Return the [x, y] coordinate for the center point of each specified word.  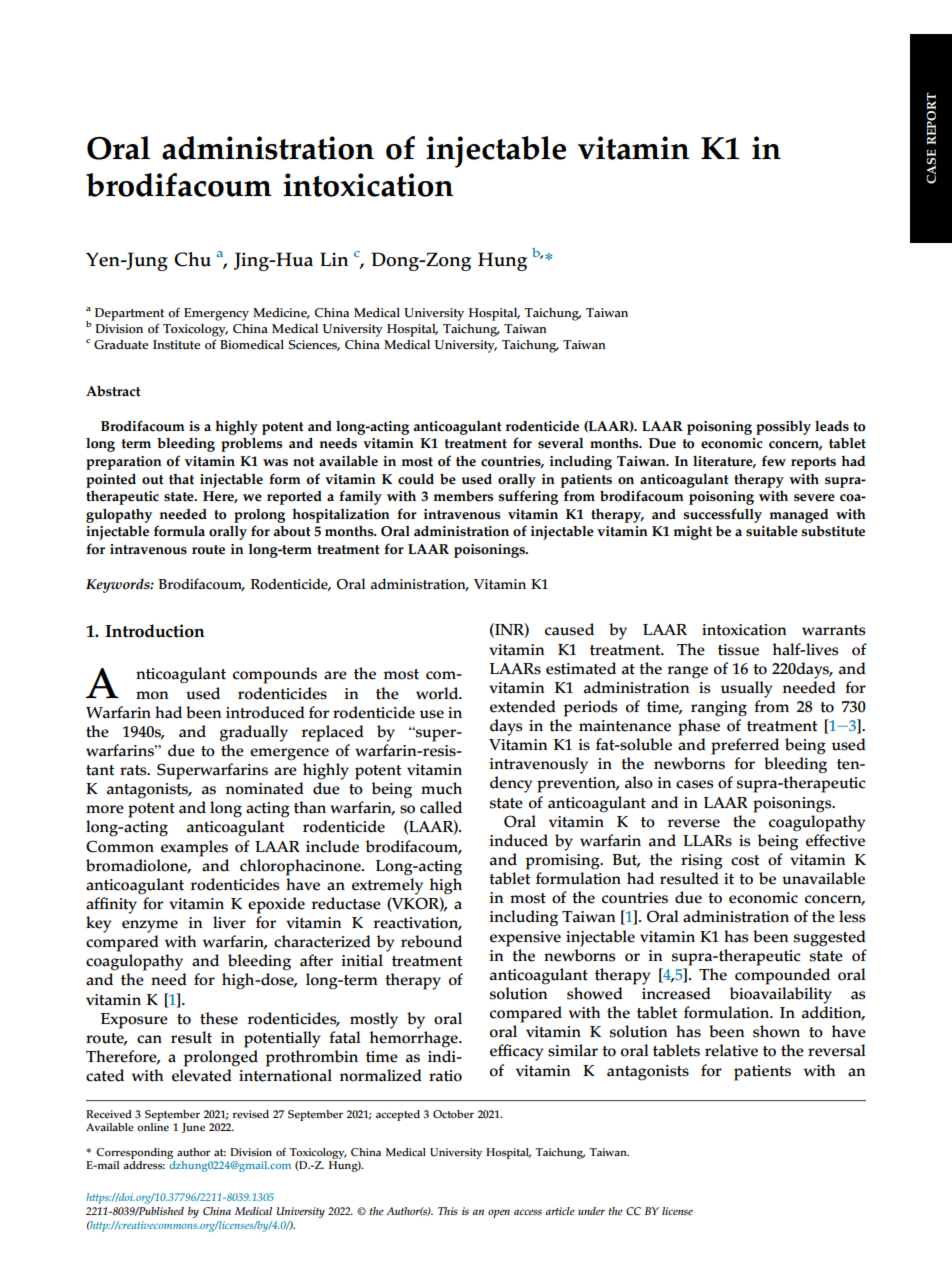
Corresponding [135, 1155]
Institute [176, 345]
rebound [431, 941]
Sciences [314, 345]
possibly [783, 428]
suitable [772, 531]
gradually [254, 733]
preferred [745, 746]
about [292, 531]
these [219, 1018]
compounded [782, 976]
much [441, 788]
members [463, 496]
